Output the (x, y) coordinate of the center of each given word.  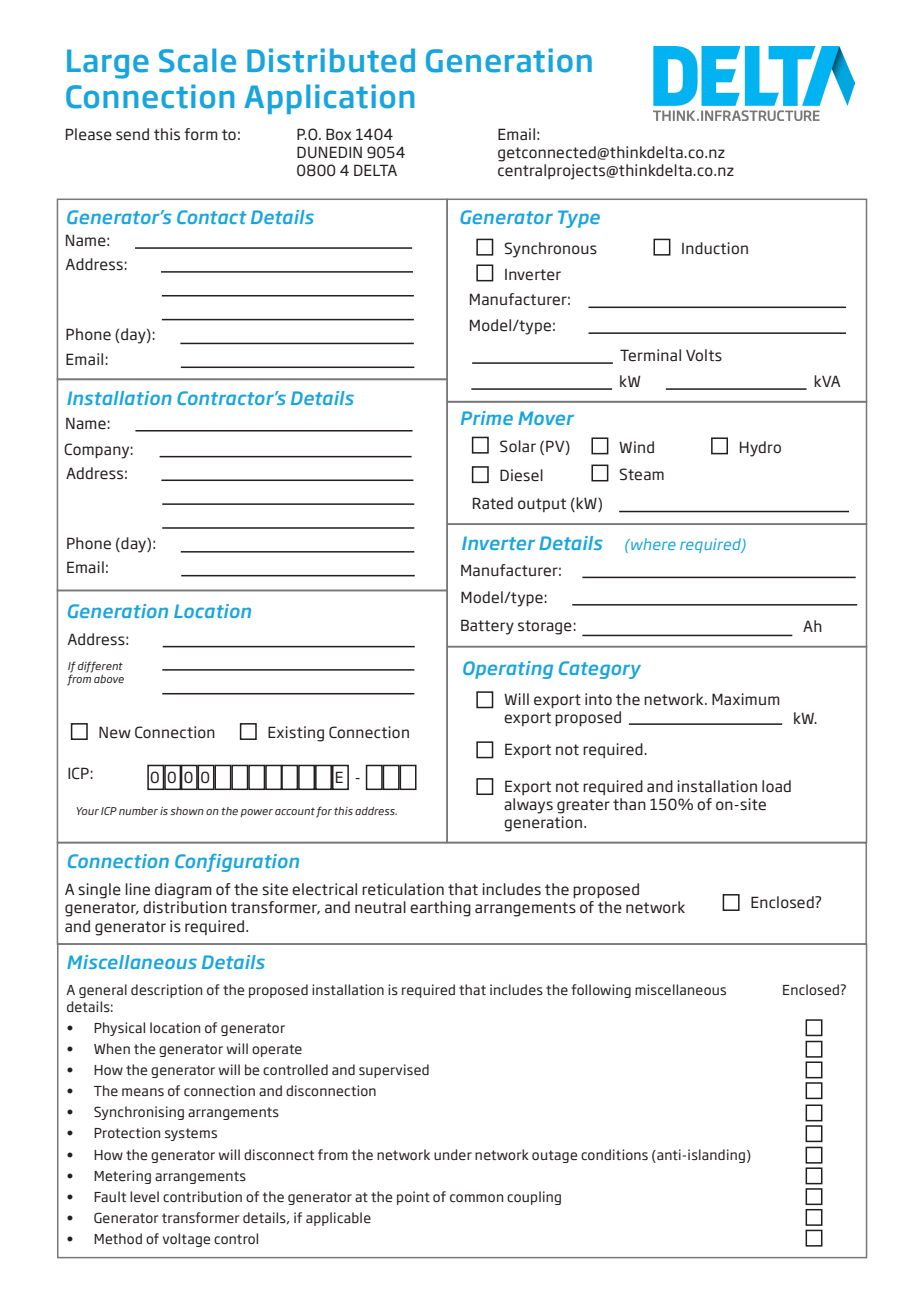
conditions (614, 1154)
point (413, 1198)
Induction (715, 248)
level (144, 1196)
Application (329, 99)
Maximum (746, 699)
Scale (197, 60)
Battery (487, 627)
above (109, 679)
